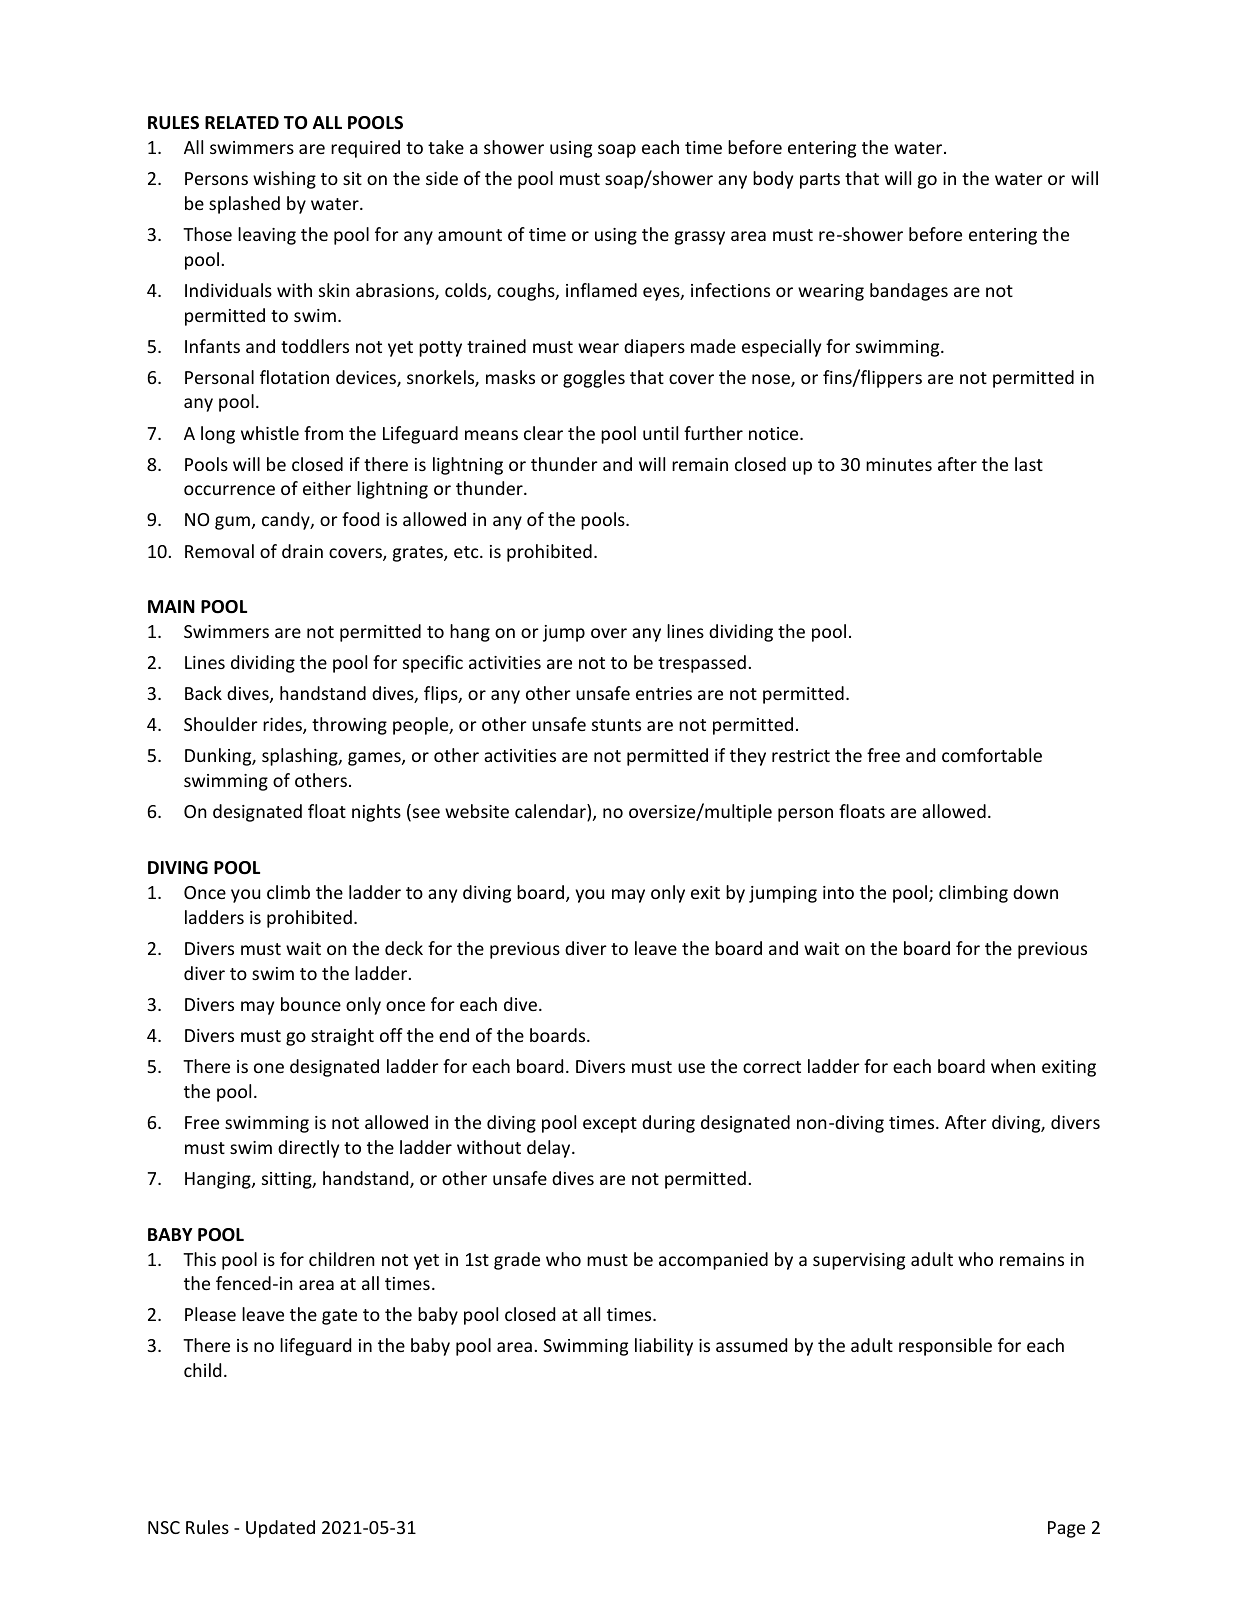 The height and width of the screenshot is (1615, 1248). Describe the element at coordinates (664, 1347) in the screenshot. I see `liability` at that location.
